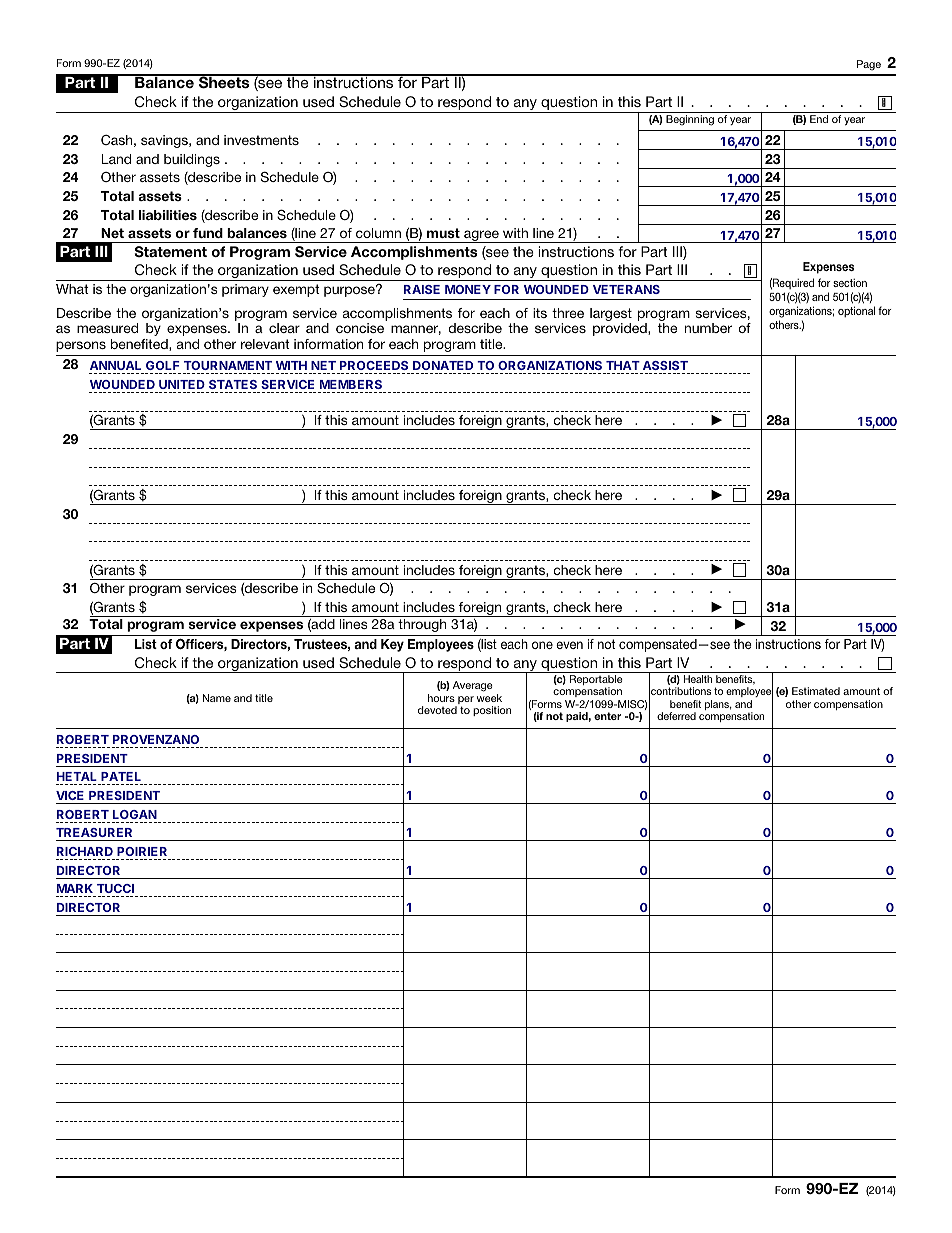 This screenshot has width=952, height=1233. Describe the element at coordinates (816, 691) in the screenshot. I see `Estimated` at that location.
